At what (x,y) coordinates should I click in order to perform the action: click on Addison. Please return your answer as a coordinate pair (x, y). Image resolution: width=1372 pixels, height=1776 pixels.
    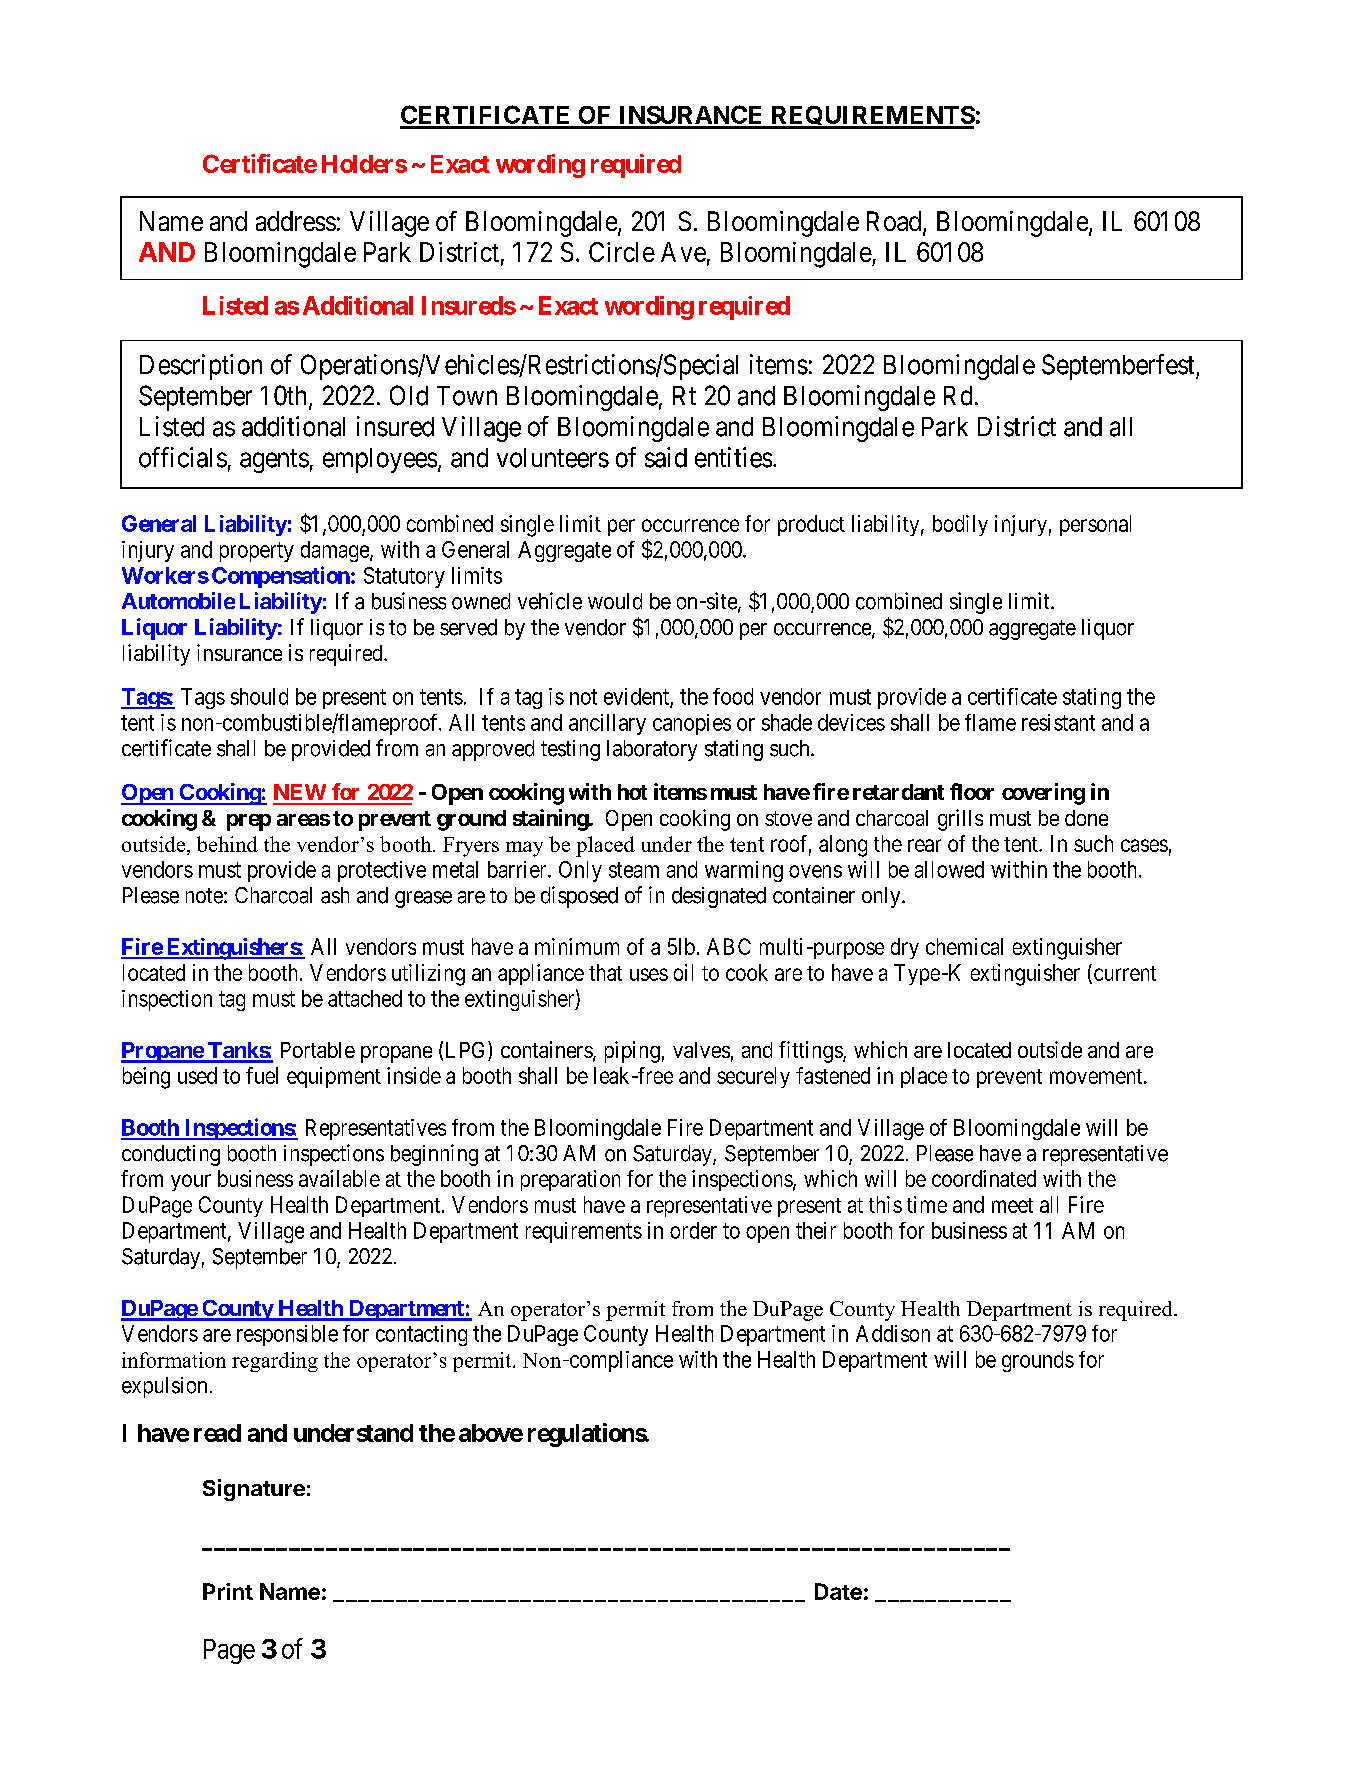
    Looking at the image, I should click on (893, 1333).
